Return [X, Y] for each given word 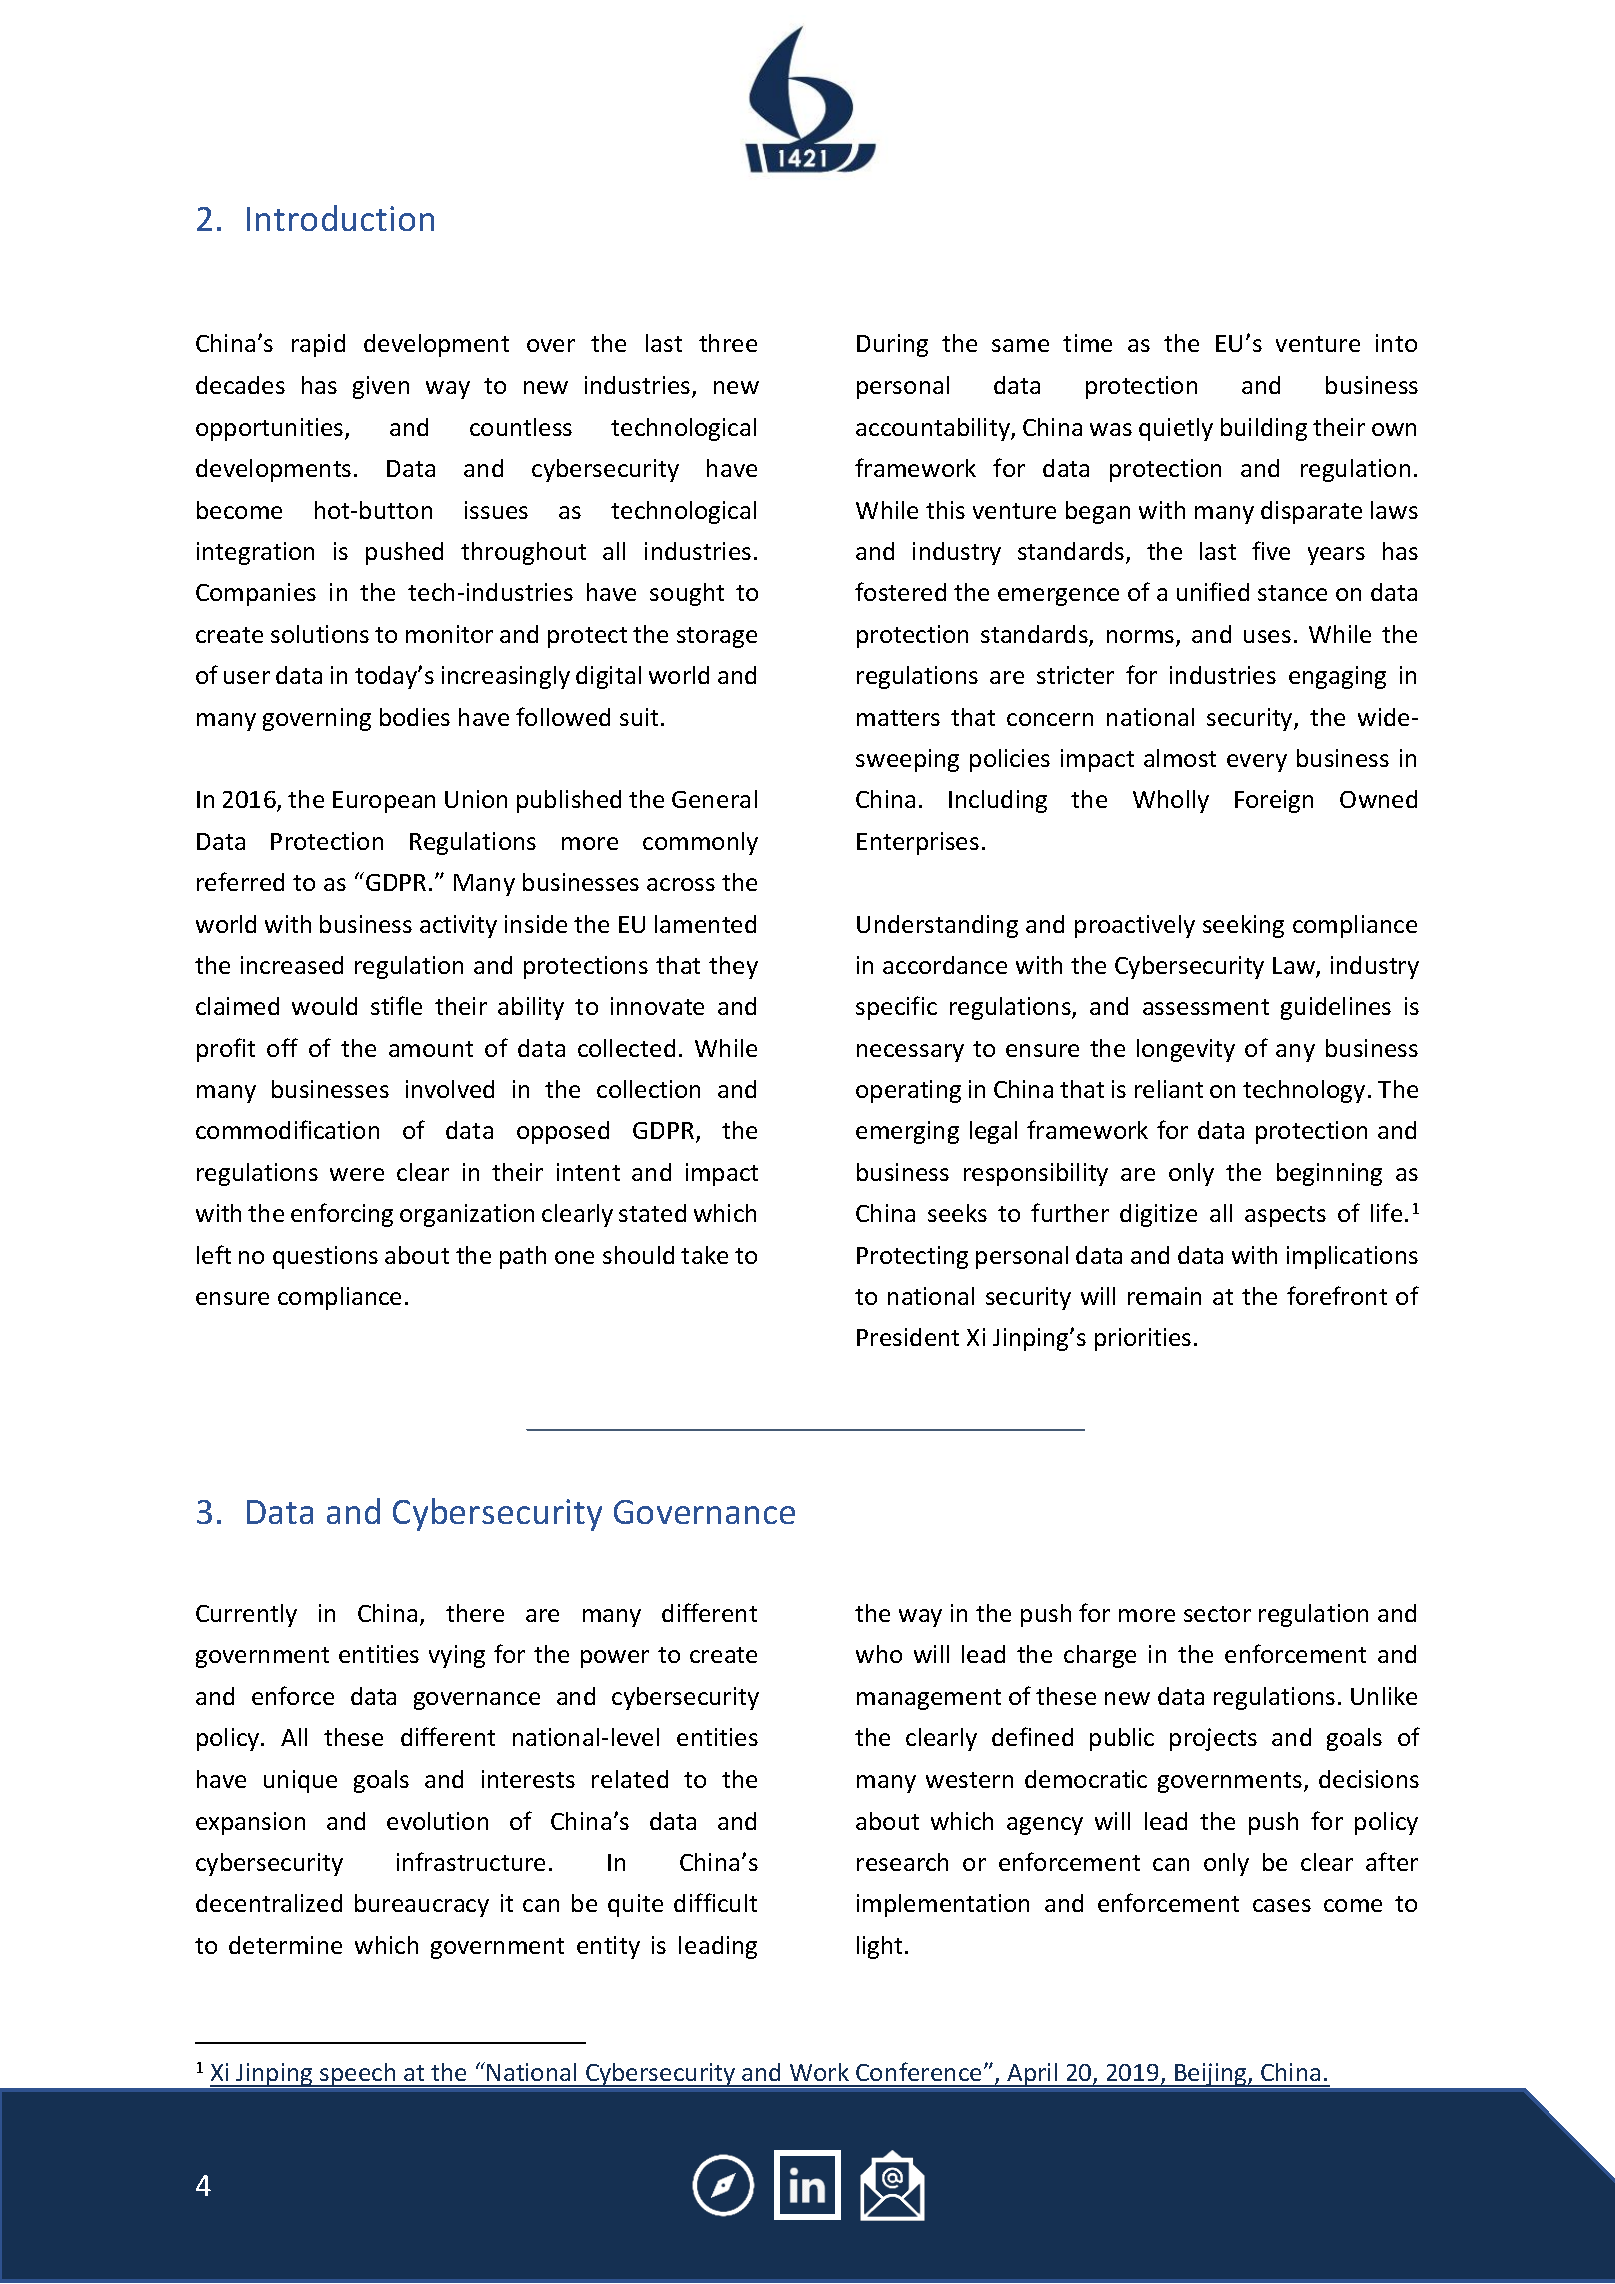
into [1396, 343]
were [357, 1174]
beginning [1329, 1174]
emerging [907, 1132]
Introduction [340, 218]
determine [285, 1945]
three [728, 343]
